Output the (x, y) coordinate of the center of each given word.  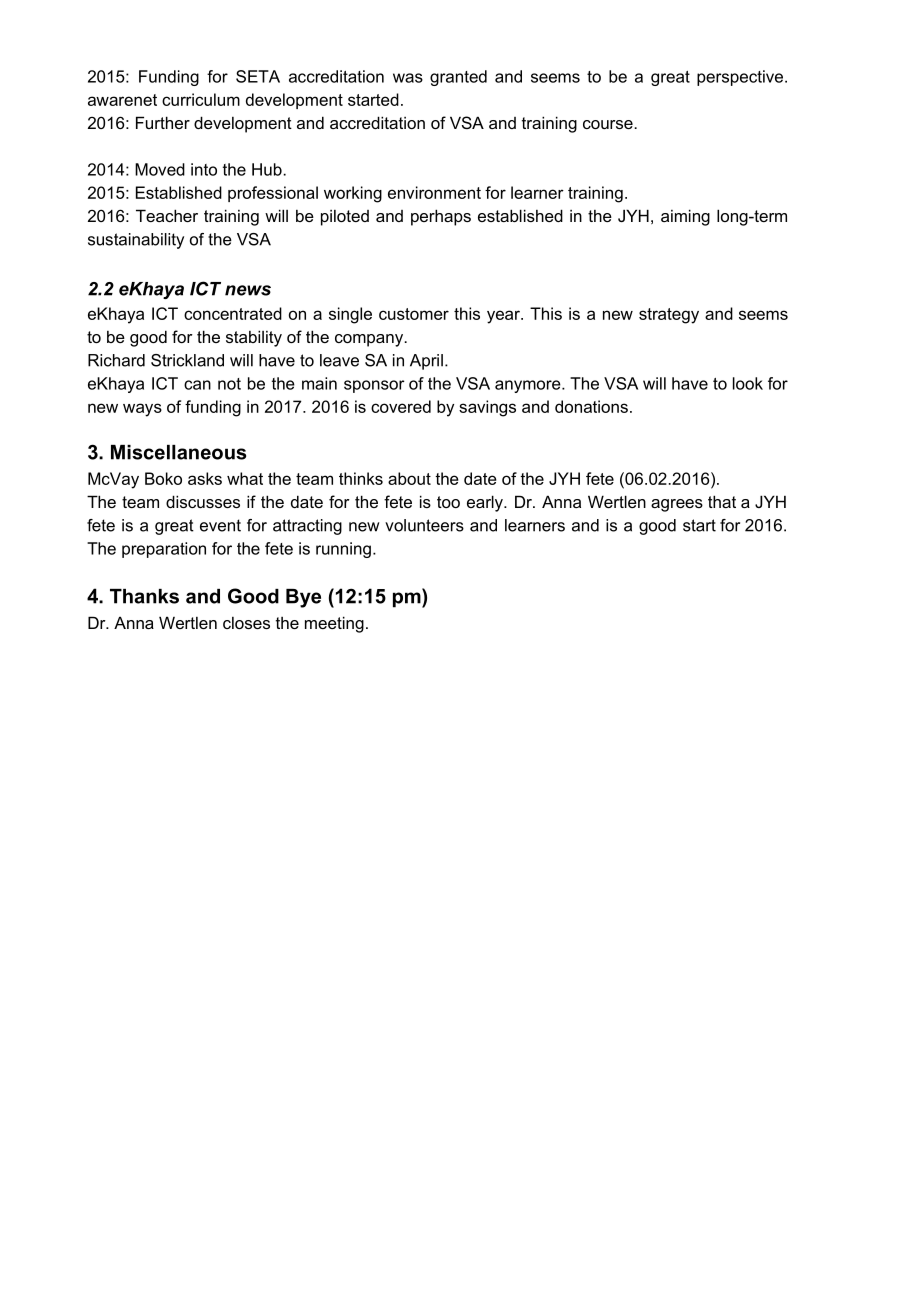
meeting (334, 624)
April (426, 362)
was (408, 78)
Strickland (187, 360)
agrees (677, 505)
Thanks (144, 596)
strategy (669, 316)
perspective (740, 78)
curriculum (201, 99)
